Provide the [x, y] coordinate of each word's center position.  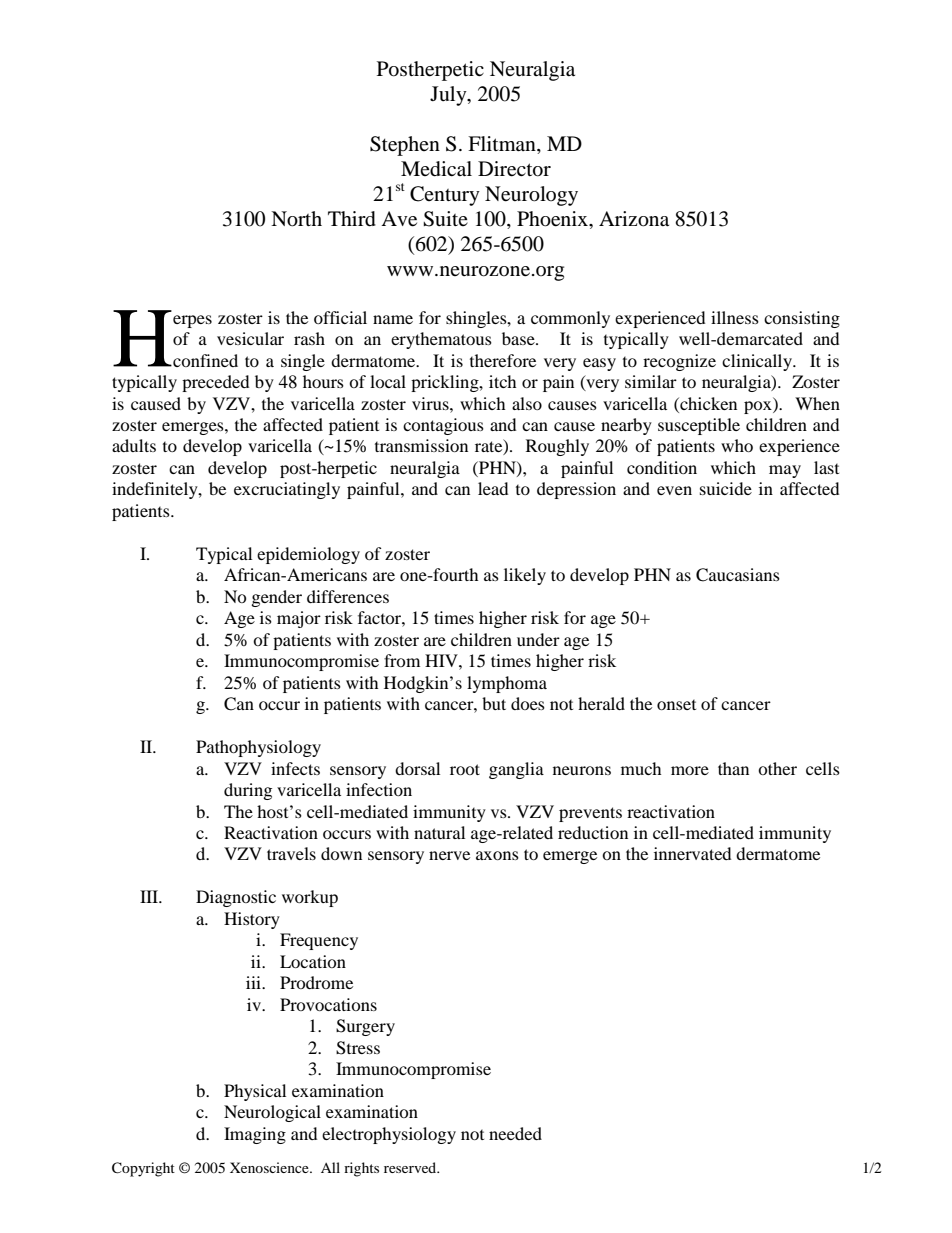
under [538, 639]
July [449, 96]
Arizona [634, 219]
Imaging [255, 1135]
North [296, 219]
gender [276, 598]
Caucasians [738, 575]
